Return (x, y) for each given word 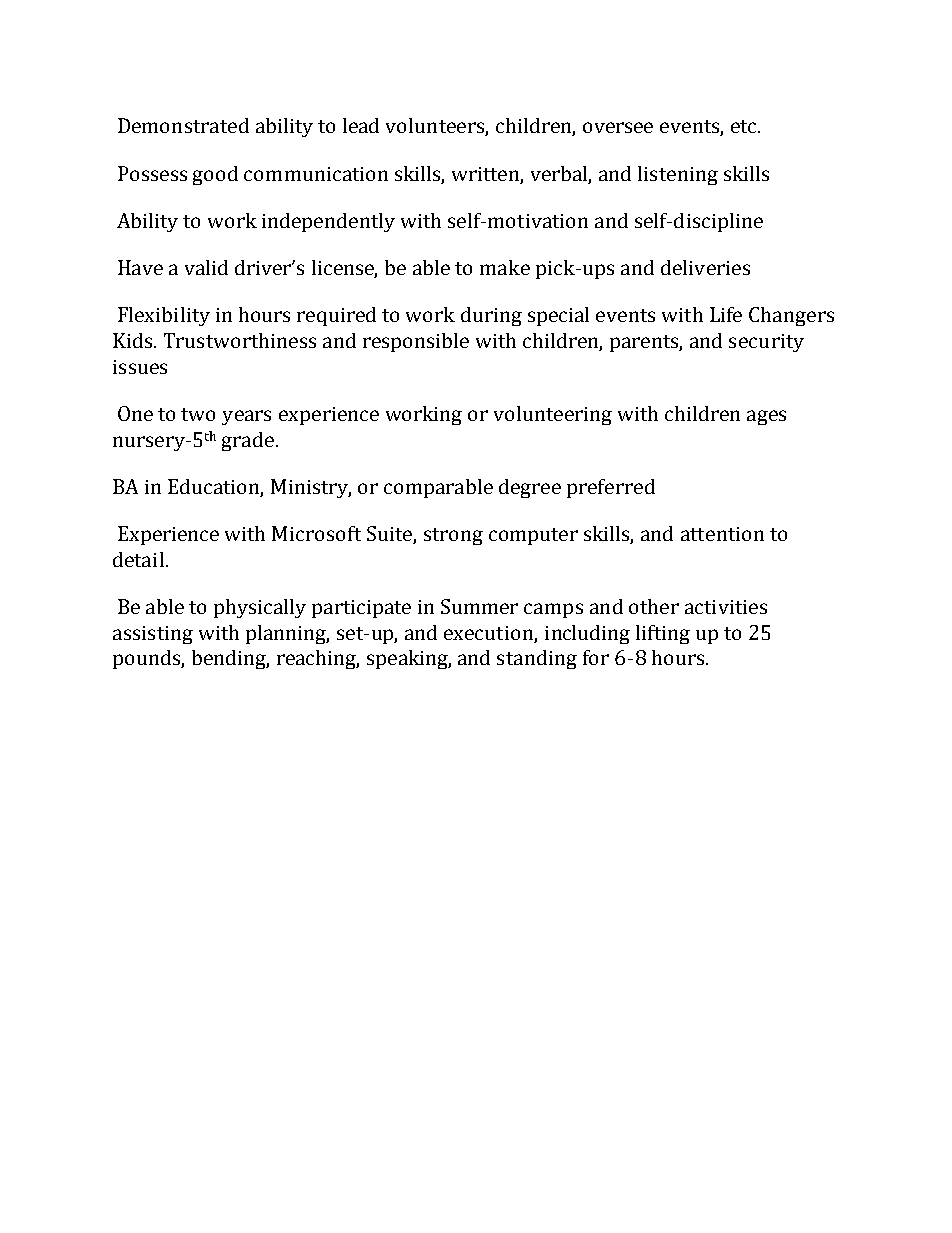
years (246, 417)
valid (206, 267)
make (505, 267)
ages (766, 417)
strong (453, 536)
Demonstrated (183, 125)
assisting (153, 635)
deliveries (705, 267)
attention (722, 534)
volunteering (553, 415)
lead (361, 125)
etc (745, 126)
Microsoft (316, 533)
